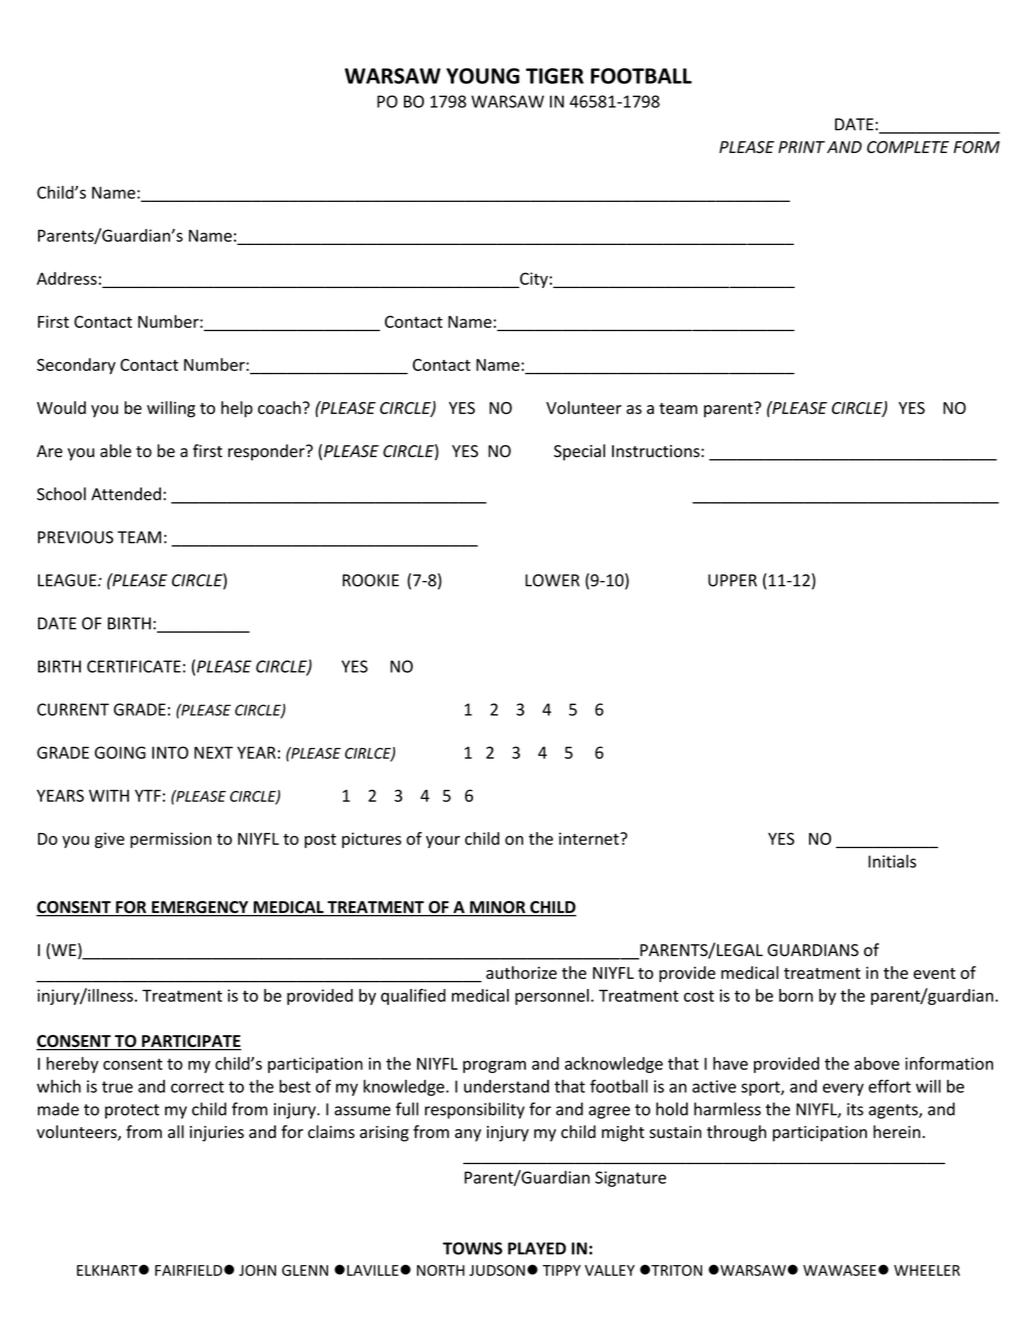  What do you see at coordinates (472, 1248) in the screenshot?
I see `TOWNS` at bounding box center [472, 1248].
